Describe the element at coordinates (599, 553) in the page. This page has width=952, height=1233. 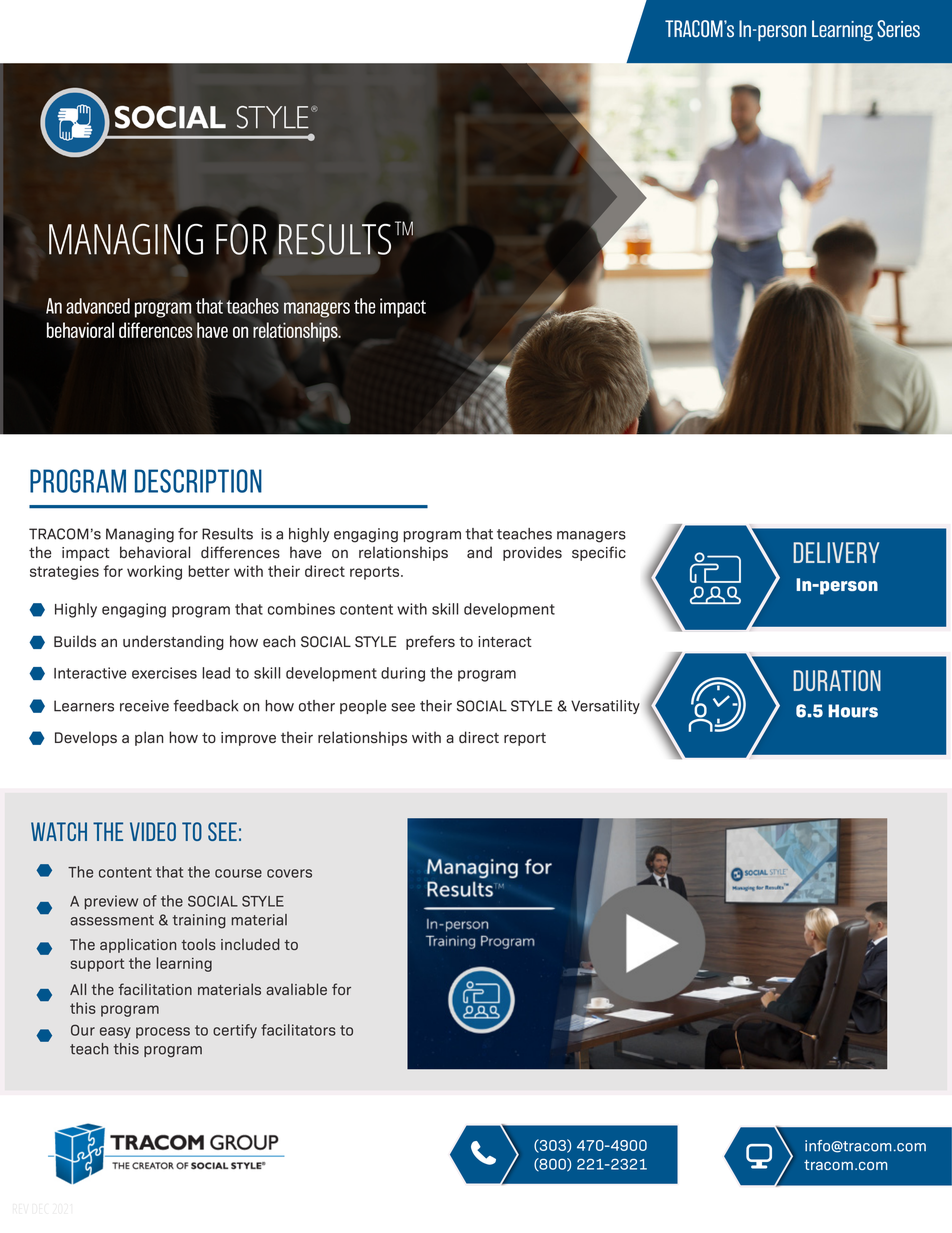
I see `specific` at that location.
